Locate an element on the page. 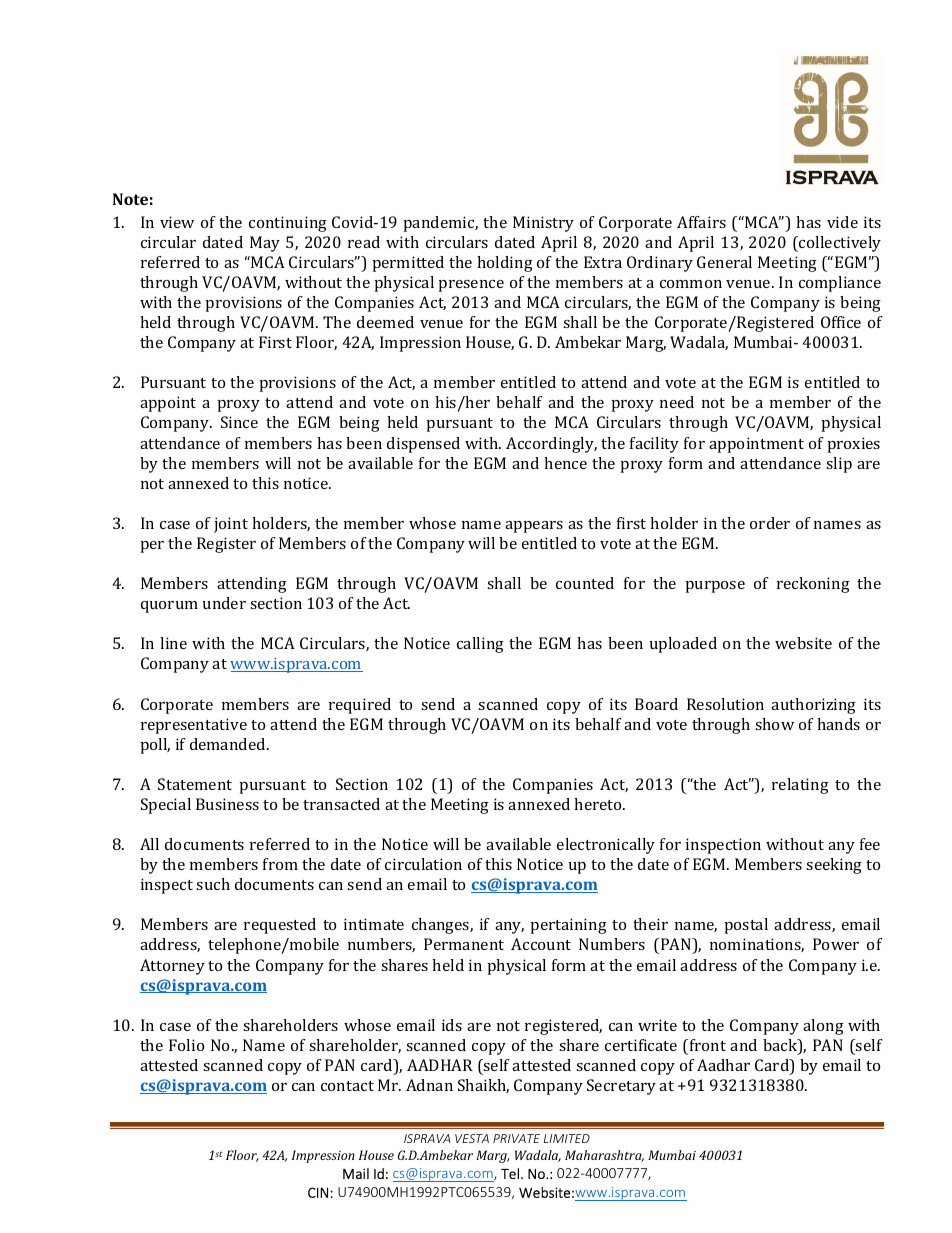 The height and width of the page is (1233, 952). calling is located at coordinates (480, 645).
